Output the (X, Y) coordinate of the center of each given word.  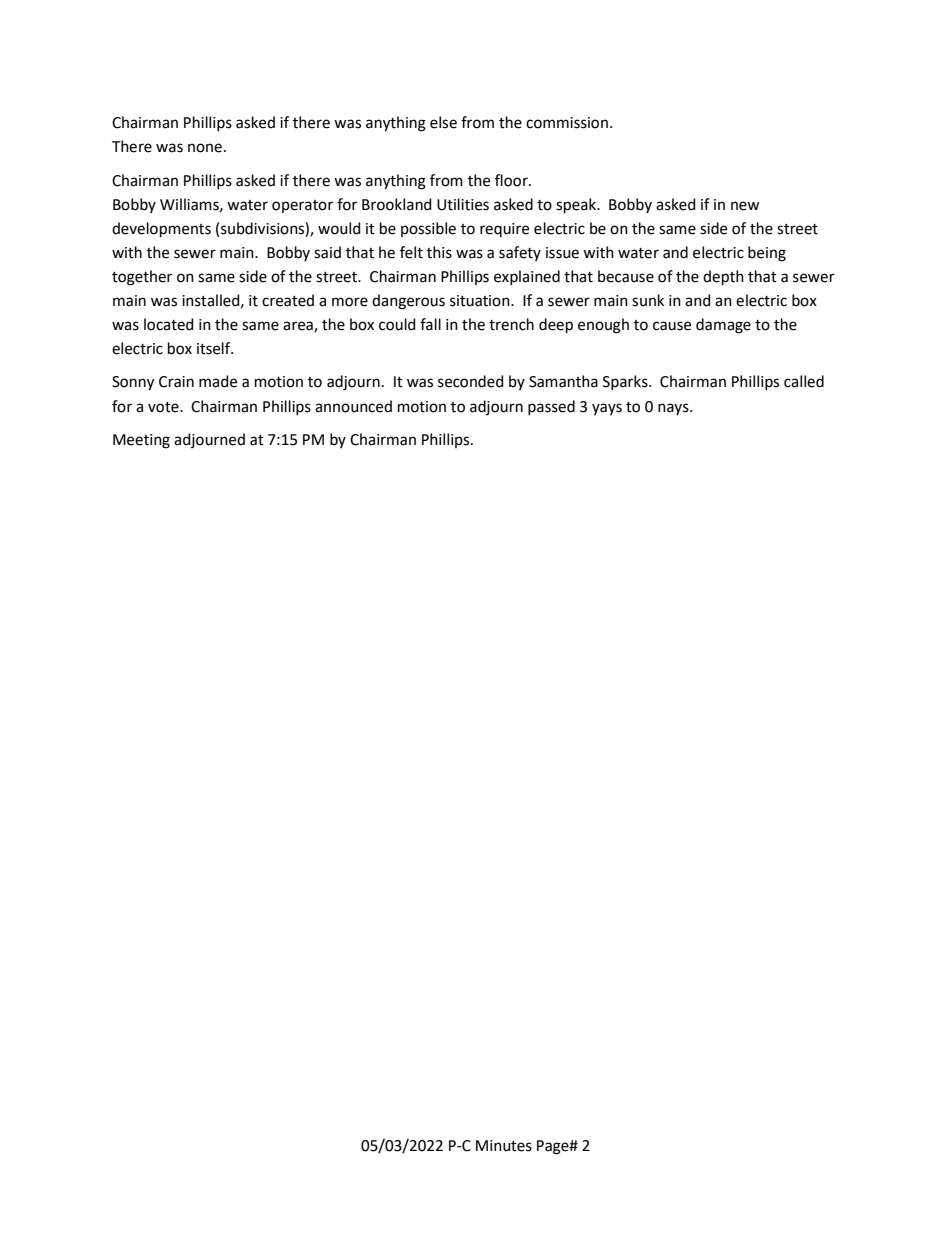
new (745, 206)
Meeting (141, 441)
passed (551, 407)
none (205, 148)
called (804, 381)
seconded (471, 381)
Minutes (504, 1146)
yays (607, 409)
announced (353, 406)
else (443, 122)
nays (674, 409)
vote (164, 407)
